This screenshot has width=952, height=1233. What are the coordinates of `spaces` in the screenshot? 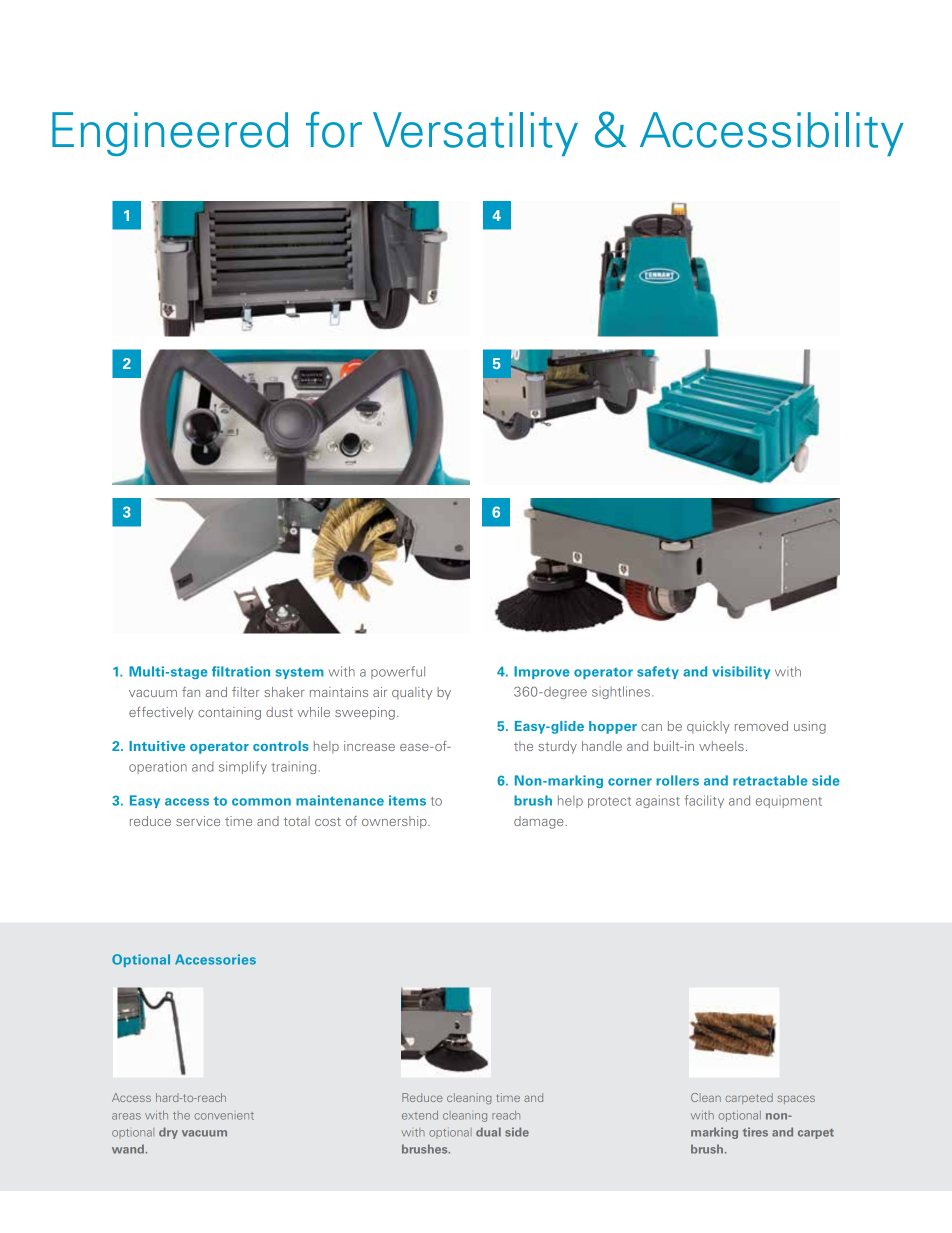 It's located at (796, 1099).
